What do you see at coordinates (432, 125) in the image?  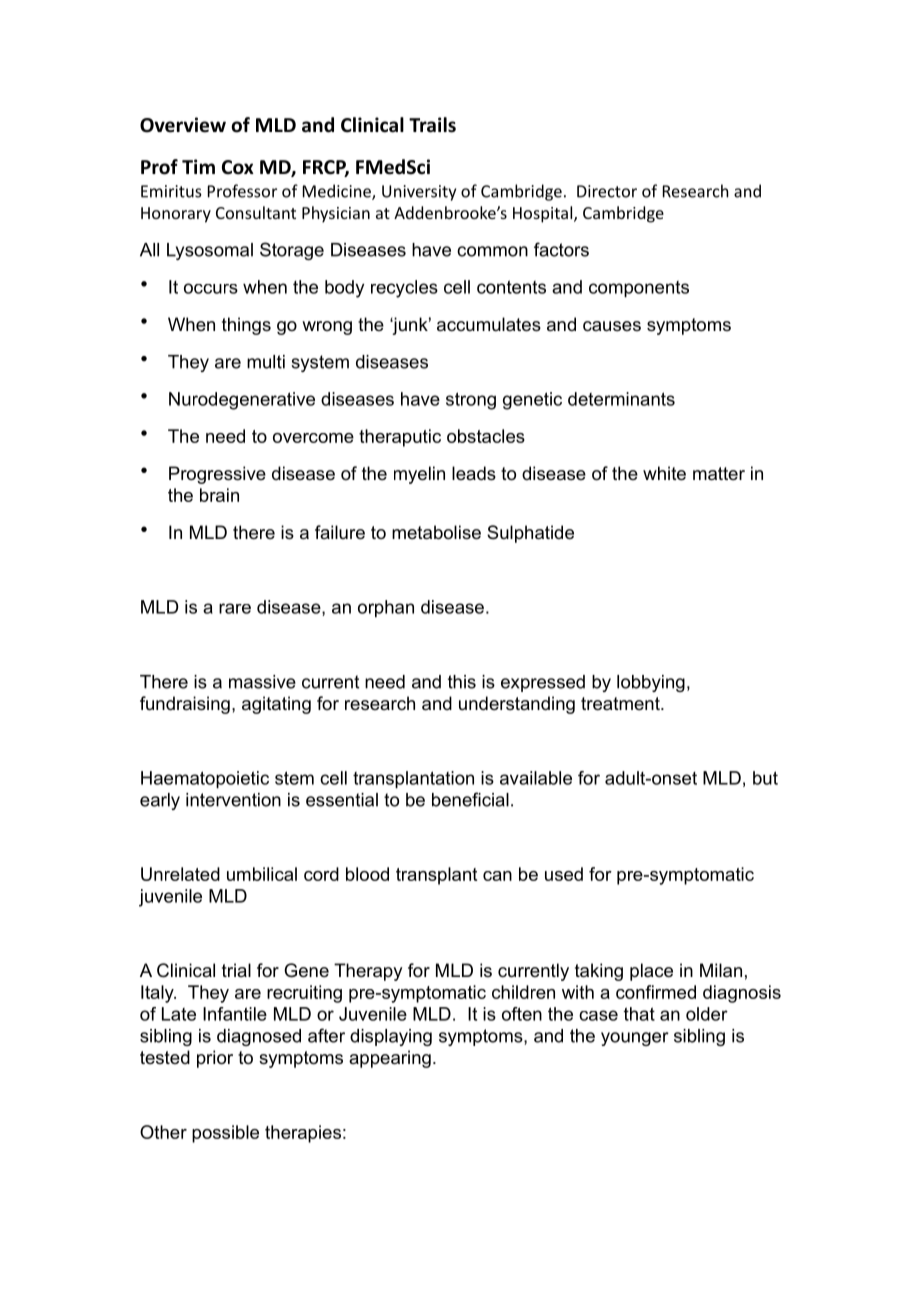 I see `Trails` at bounding box center [432, 125].
